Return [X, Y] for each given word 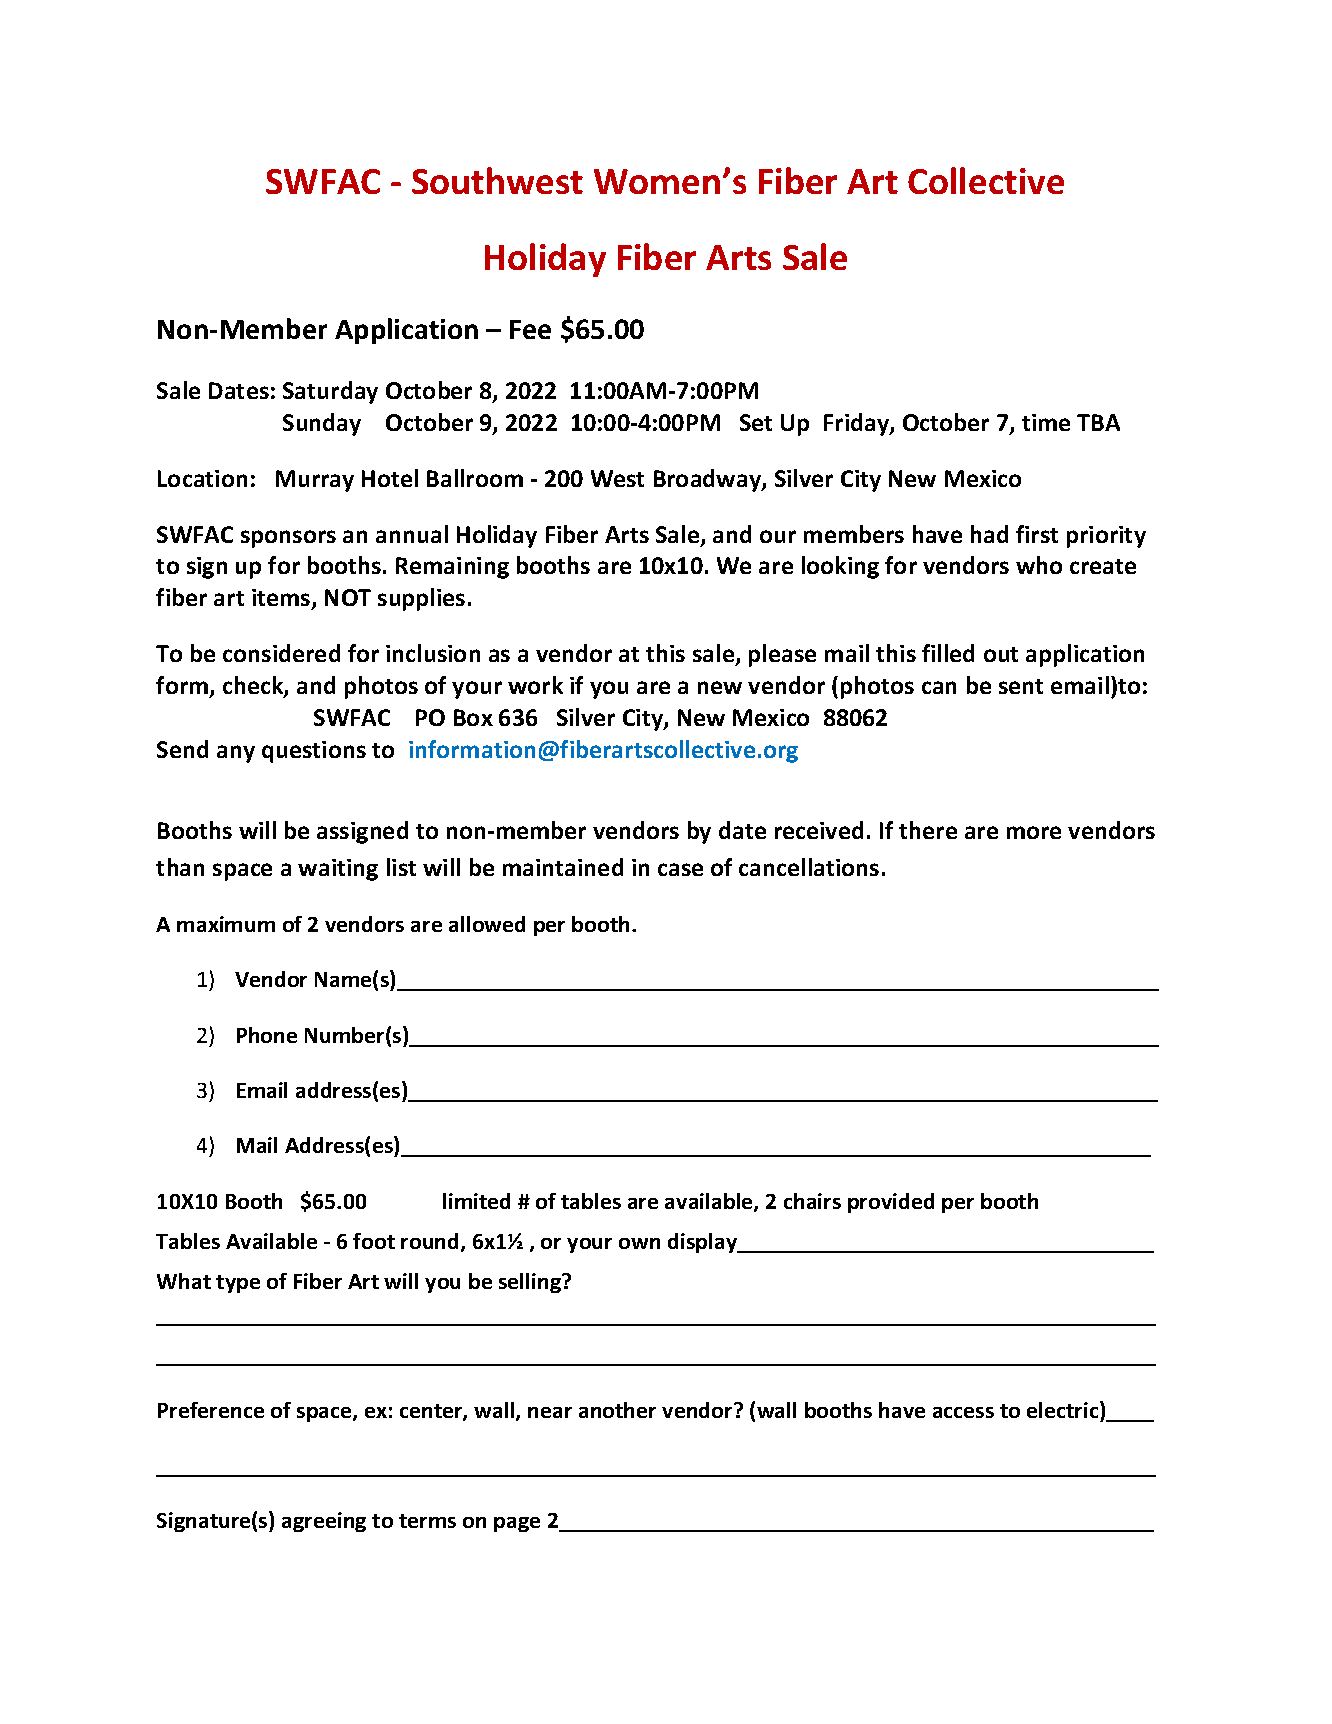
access [963, 1412]
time [1046, 422]
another [617, 1410]
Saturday [330, 392]
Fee [530, 329]
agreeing [324, 1522]
